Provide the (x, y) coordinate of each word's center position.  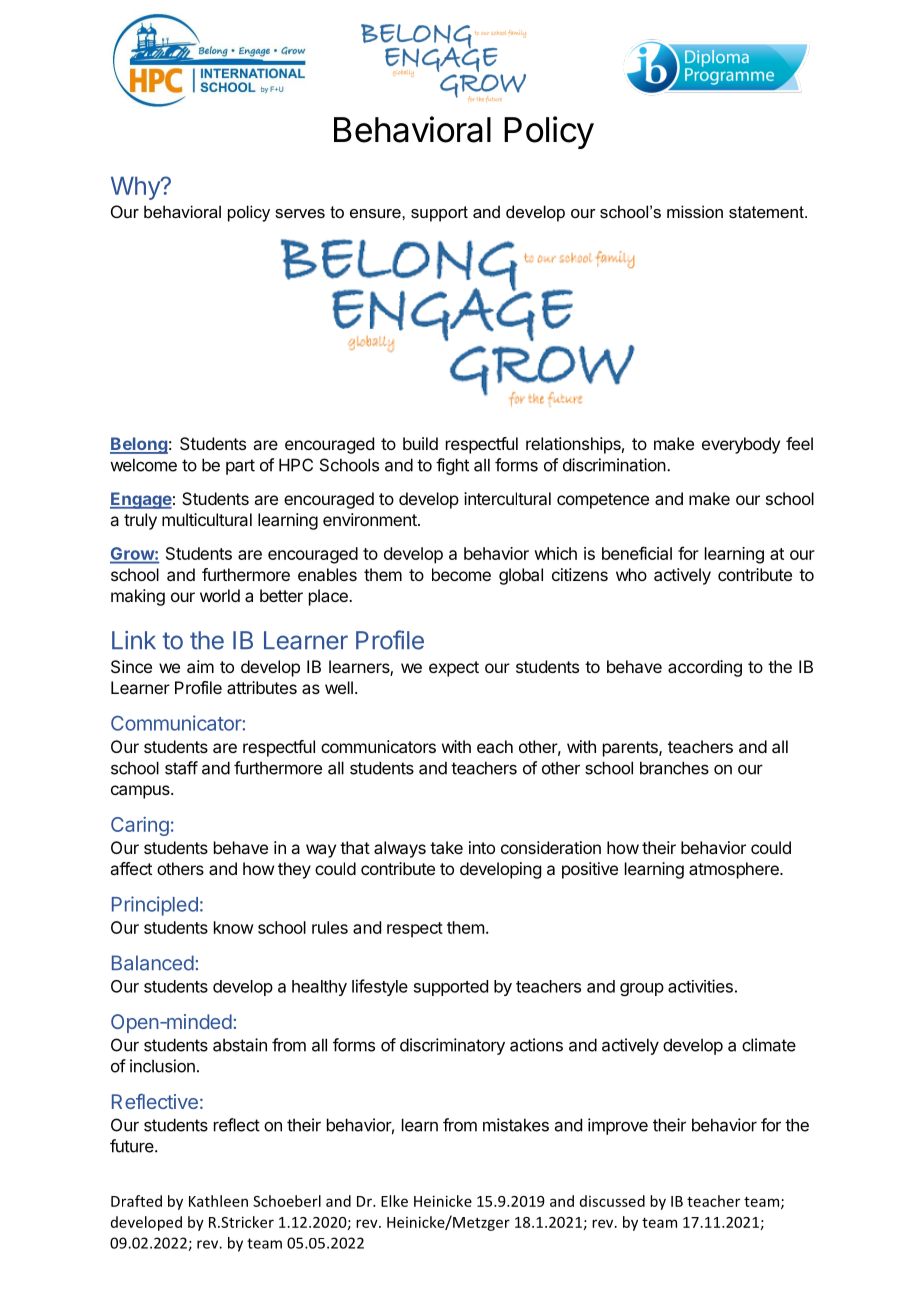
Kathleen (218, 1201)
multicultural (207, 519)
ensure (376, 213)
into (482, 847)
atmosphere (735, 870)
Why (136, 188)
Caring (140, 826)
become (461, 574)
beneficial (637, 553)
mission (695, 211)
